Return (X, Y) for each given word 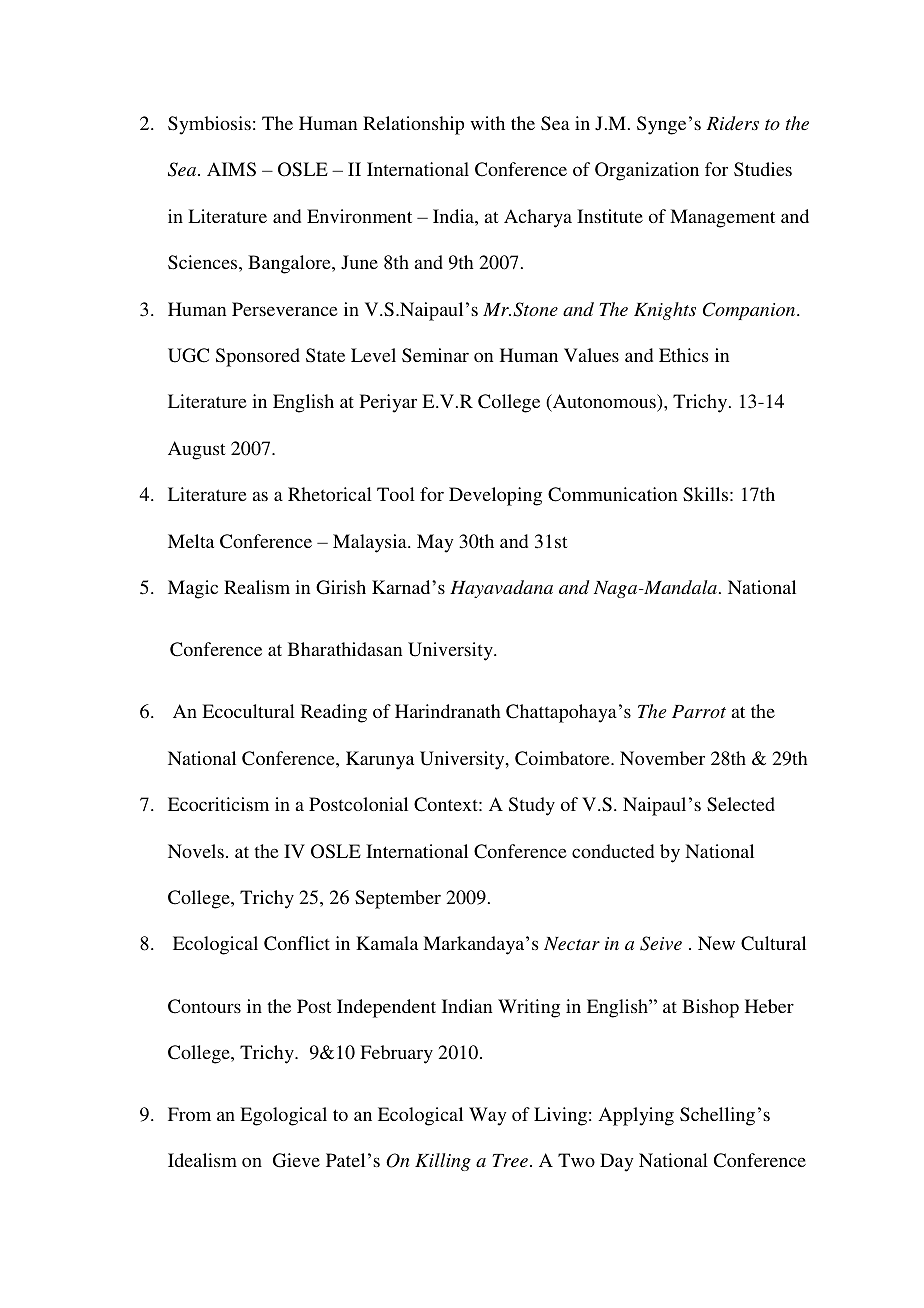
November (662, 758)
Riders (733, 123)
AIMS (231, 169)
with (487, 123)
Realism (257, 587)
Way (487, 1116)
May (435, 543)
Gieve (296, 1160)
